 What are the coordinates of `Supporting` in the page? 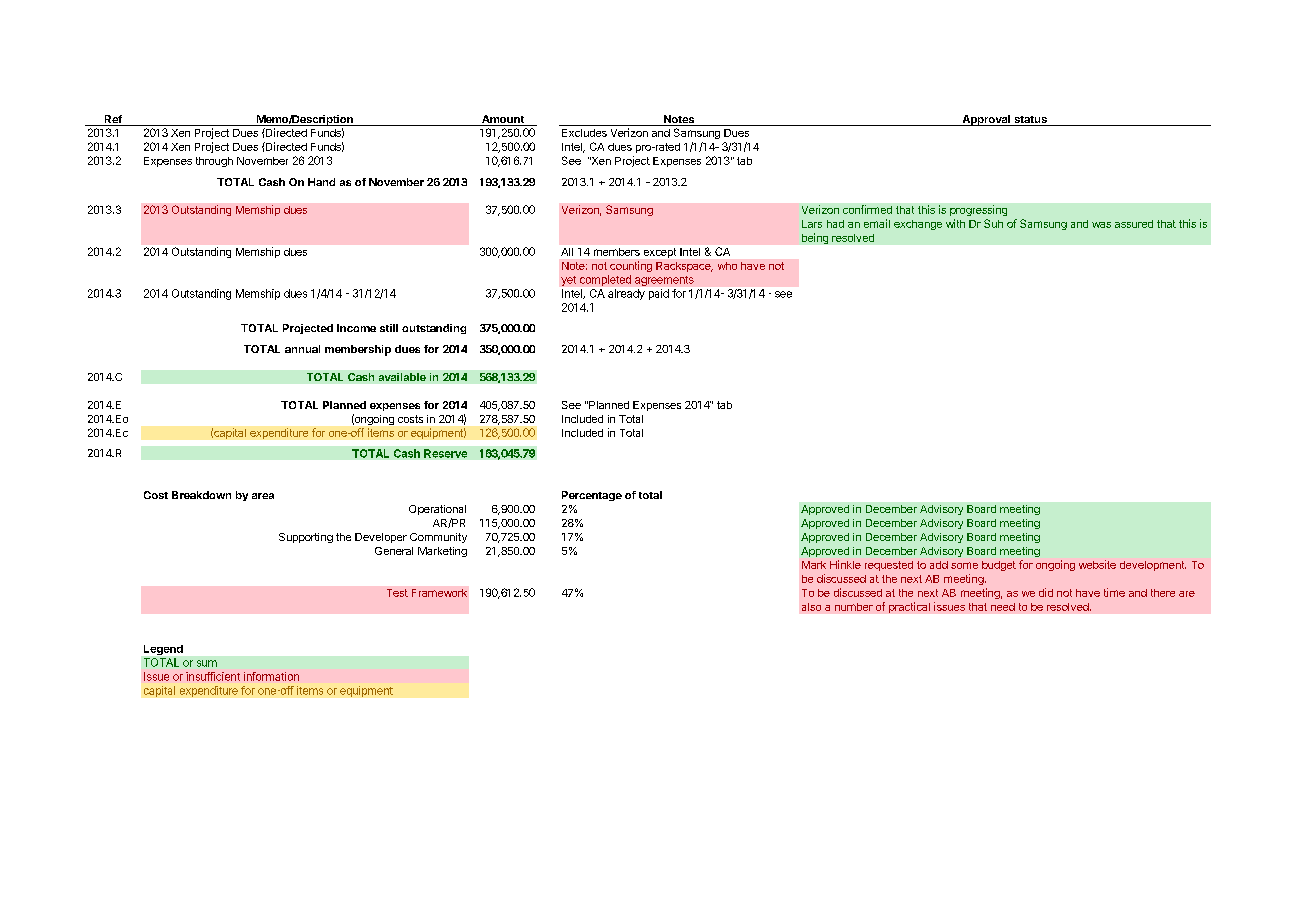 It's located at (306, 538).
